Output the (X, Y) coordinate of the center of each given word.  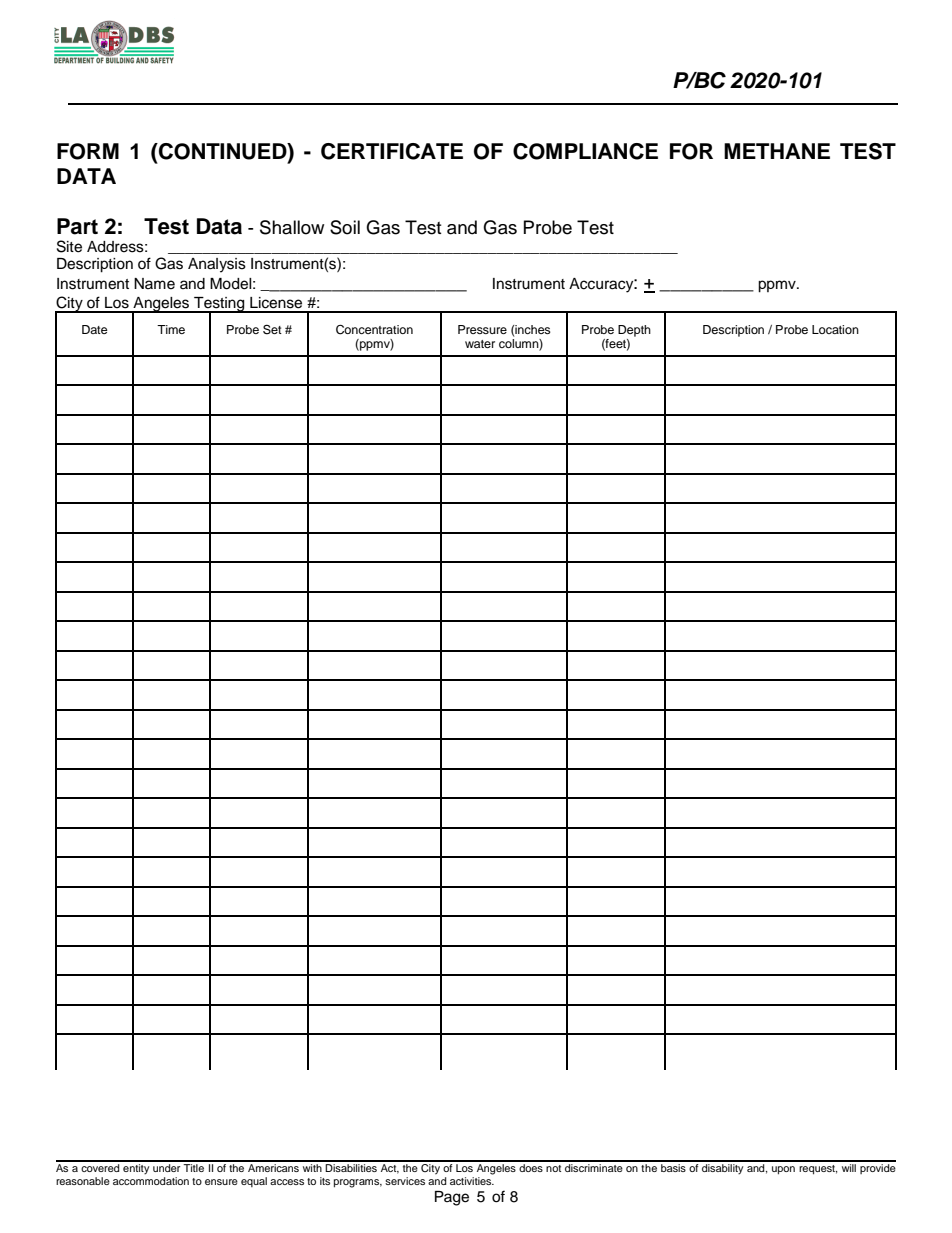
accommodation (151, 1181)
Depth (634, 331)
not (553, 1168)
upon (783, 1170)
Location (835, 329)
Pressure (482, 329)
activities (472, 1181)
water (480, 344)
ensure (221, 1182)
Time (171, 329)
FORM (88, 151)
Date (95, 329)
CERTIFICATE (392, 151)
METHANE (777, 151)
